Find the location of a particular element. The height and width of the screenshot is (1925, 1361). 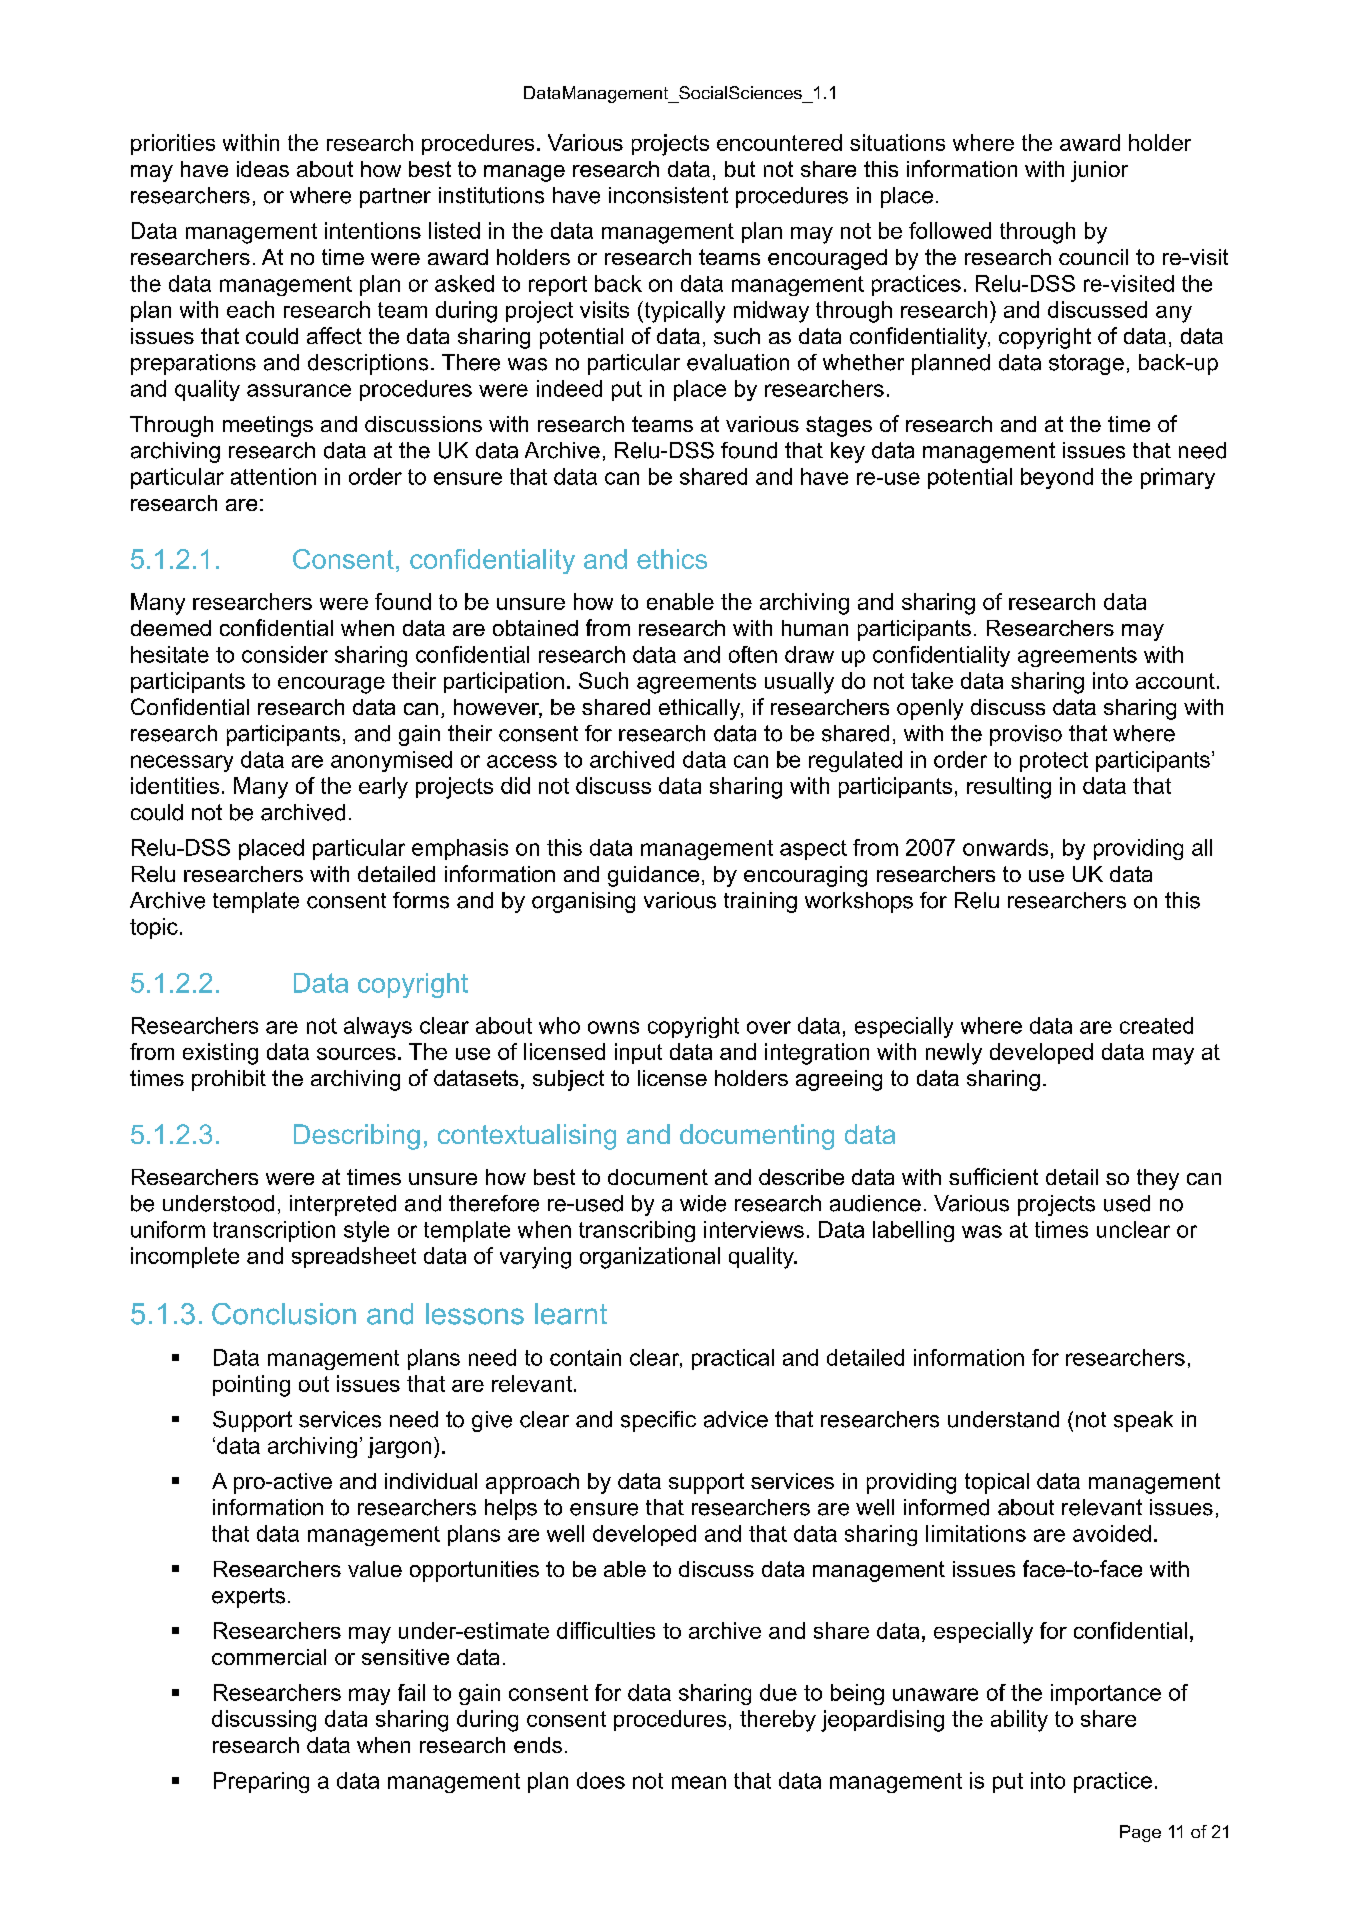

mean is located at coordinates (699, 1782).
